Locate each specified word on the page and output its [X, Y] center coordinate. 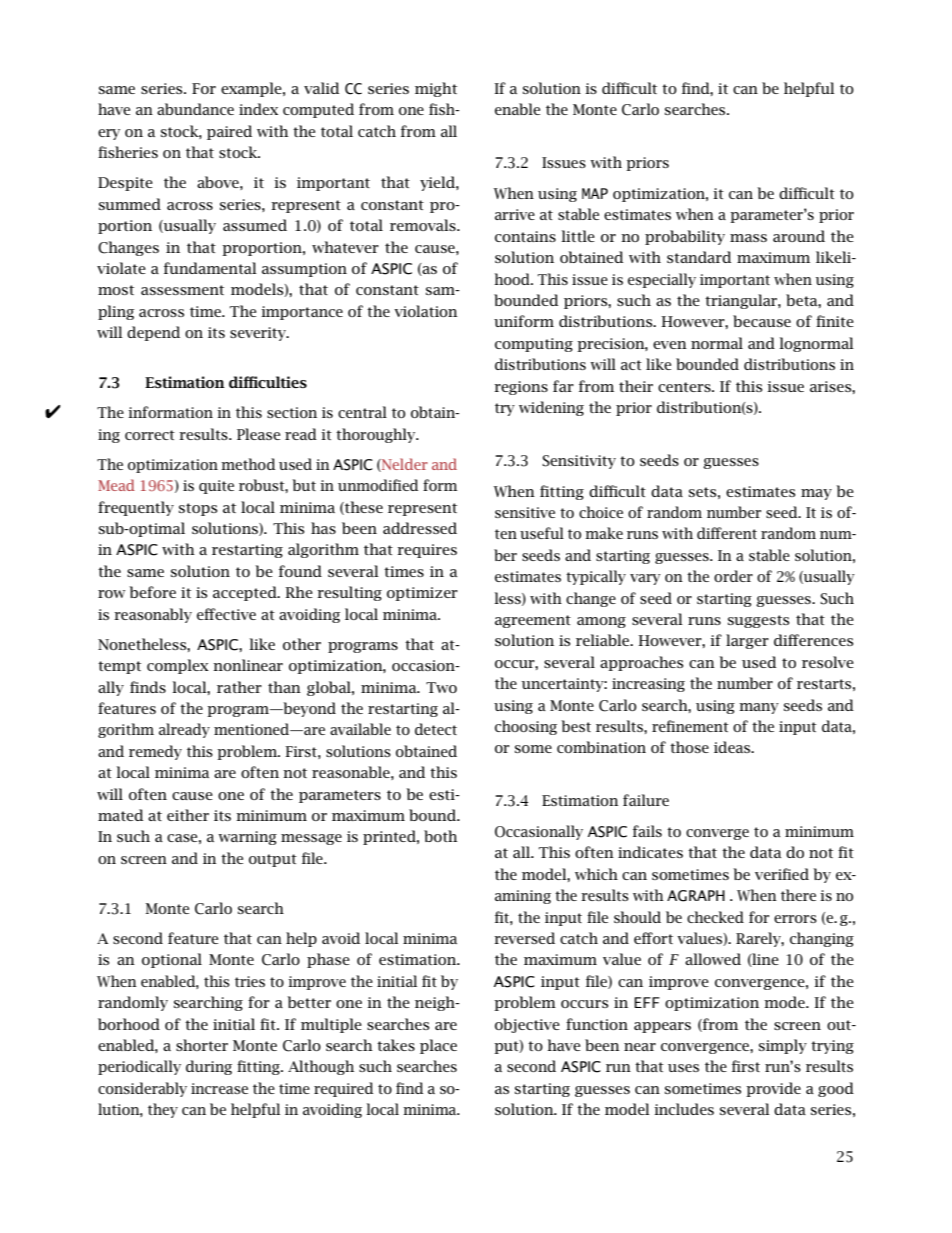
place [438, 1046]
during [209, 1067]
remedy [155, 752]
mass [748, 238]
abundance [195, 109]
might [436, 89]
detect [436, 729]
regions [521, 388]
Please [258, 434]
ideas [733, 747]
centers [685, 387]
